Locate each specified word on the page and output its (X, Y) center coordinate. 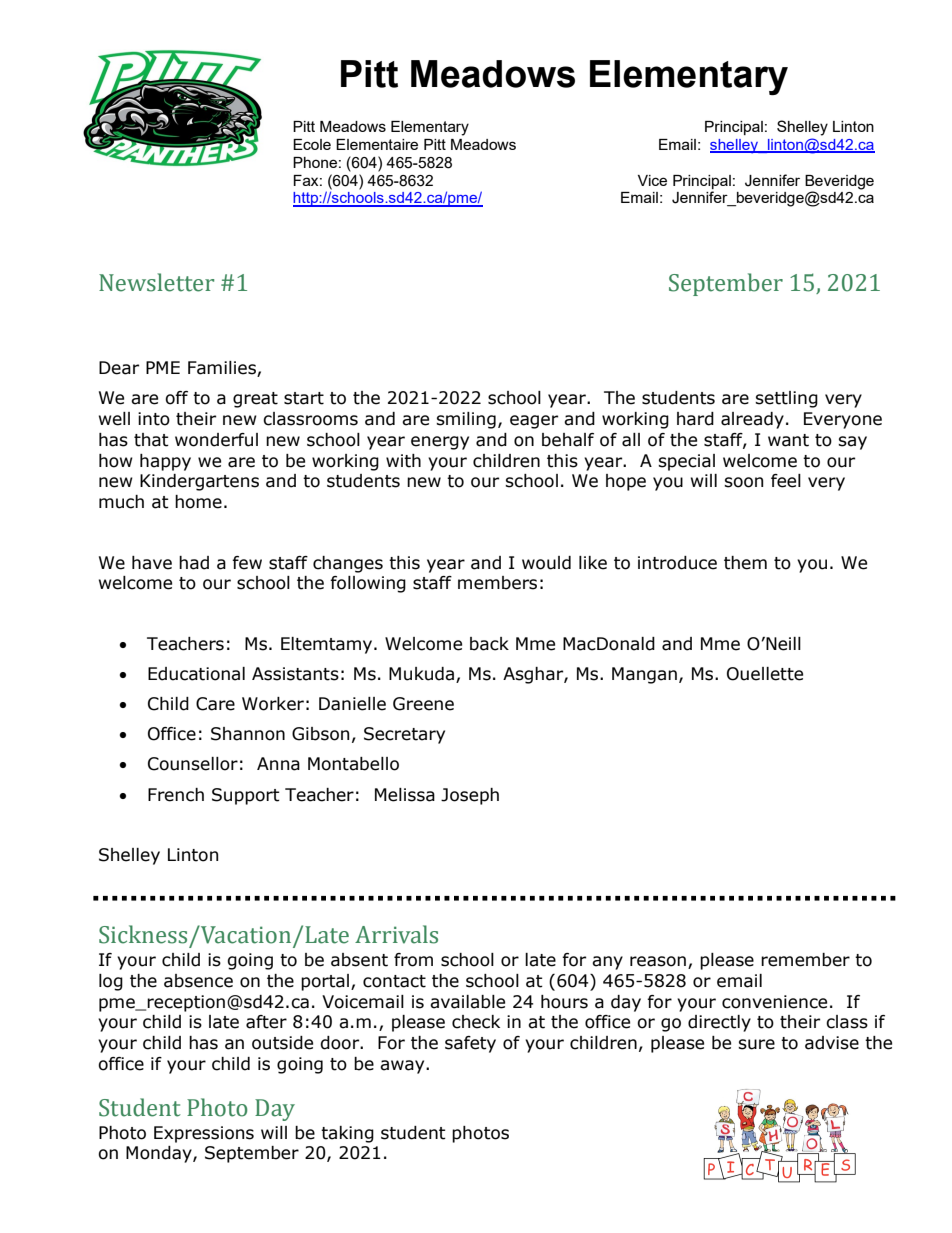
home (198, 502)
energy (440, 443)
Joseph (470, 796)
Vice (652, 180)
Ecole (312, 144)
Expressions (204, 1134)
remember (805, 960)
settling (786, 399)
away (403, 1067)
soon (743, 482)
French (176, 795)
